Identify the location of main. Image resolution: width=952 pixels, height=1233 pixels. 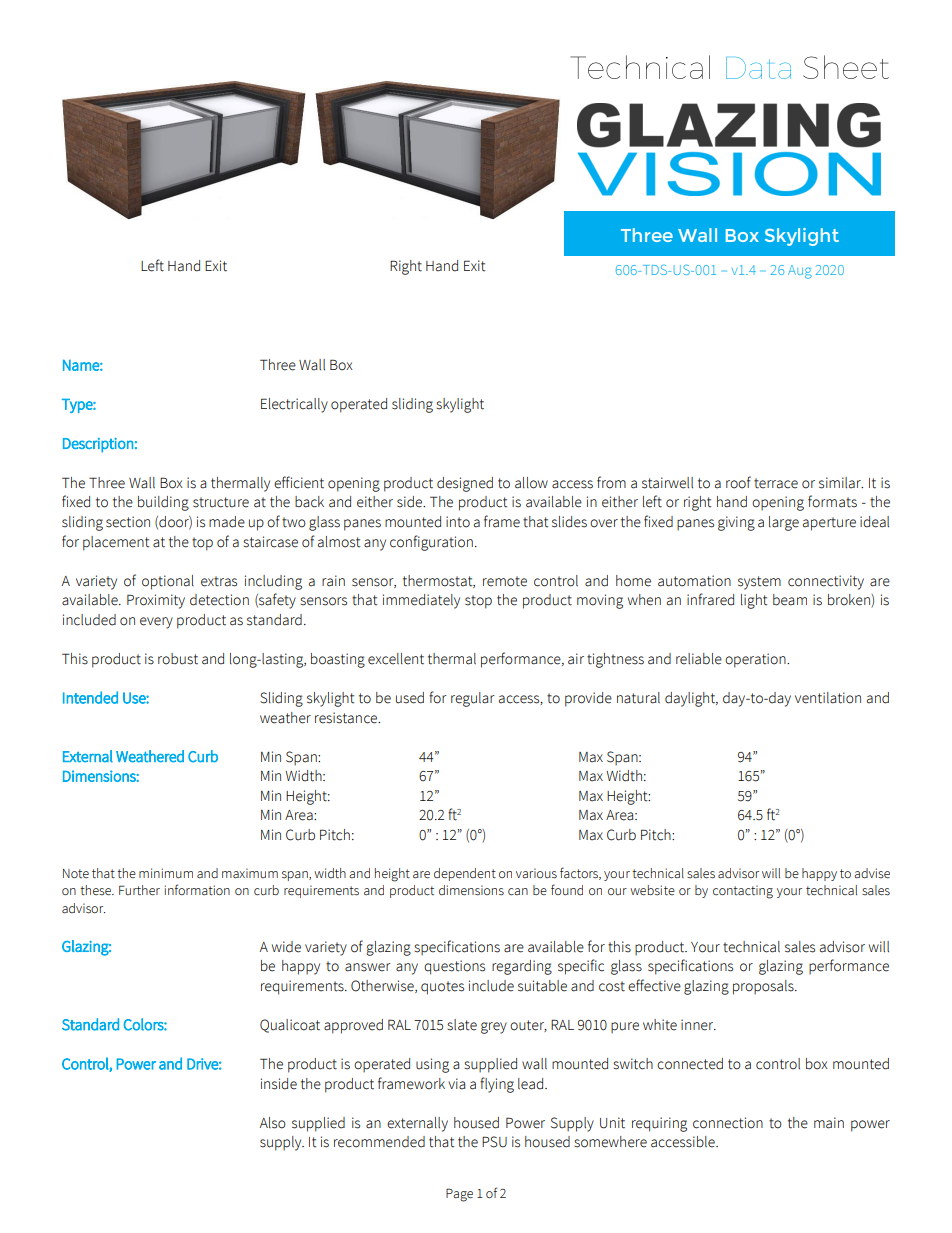
(829, 1123).
